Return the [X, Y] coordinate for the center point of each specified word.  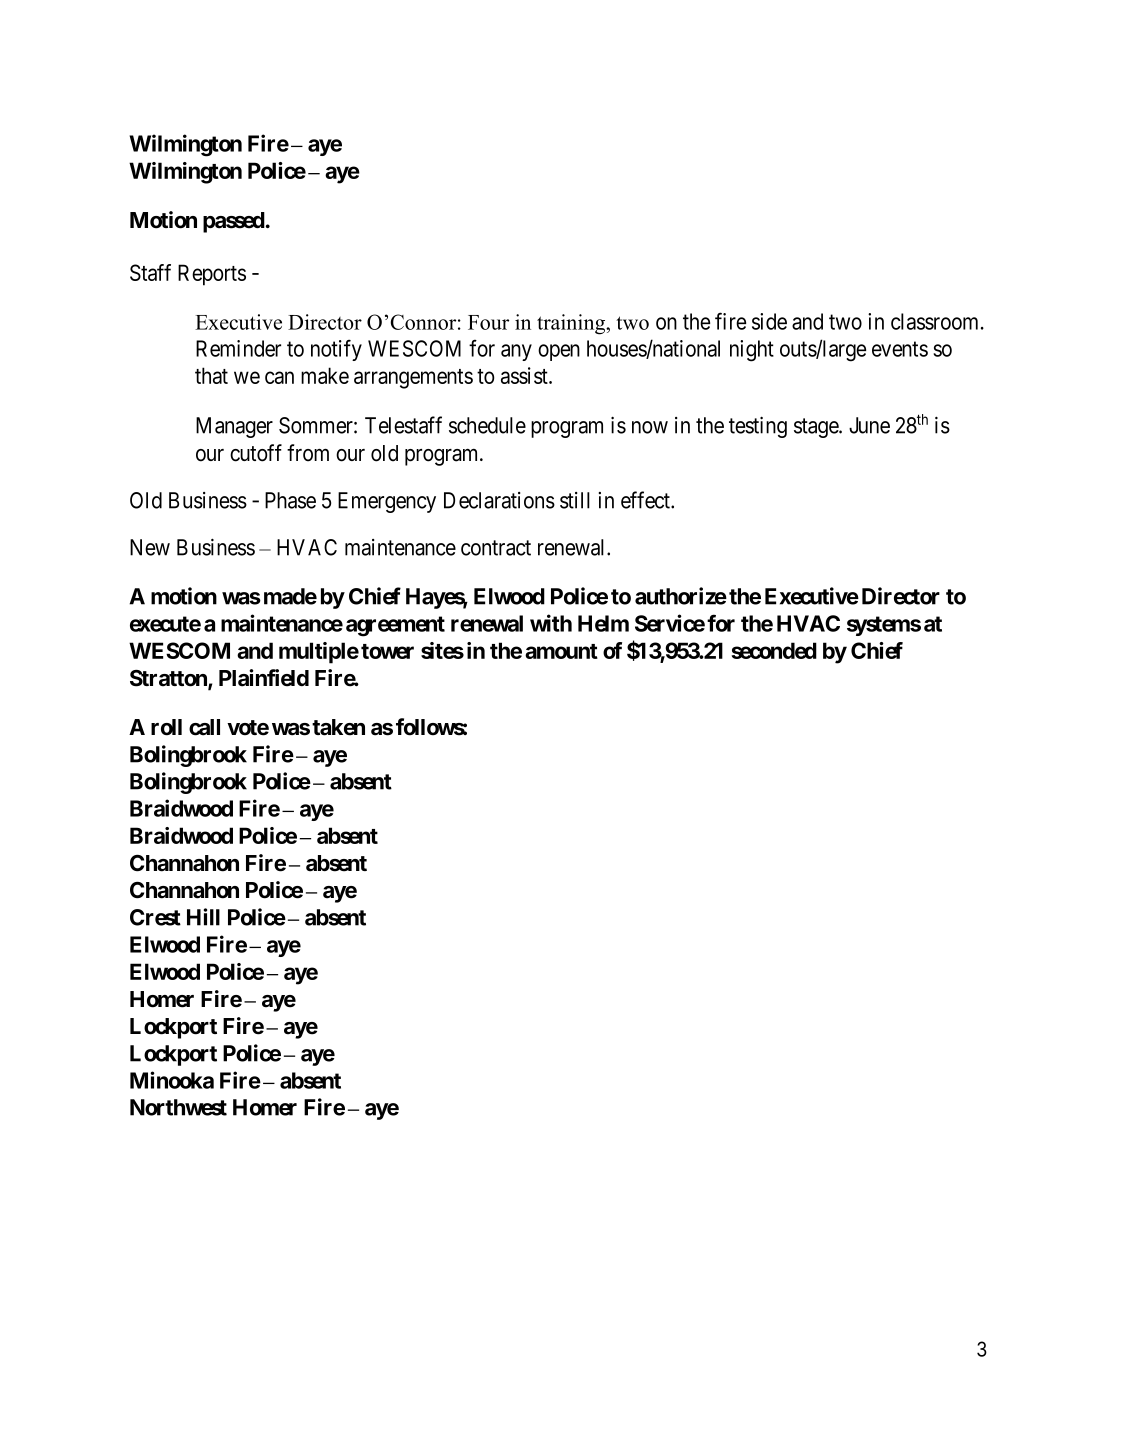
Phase [290, 500]
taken [338, 727]
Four [488, 322]
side [769, 321]
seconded [774, 650]
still [575, 500]
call [204, 727]
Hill [203, 917]
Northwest [178, 1107]
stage [817, 428]
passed [234, 222]
